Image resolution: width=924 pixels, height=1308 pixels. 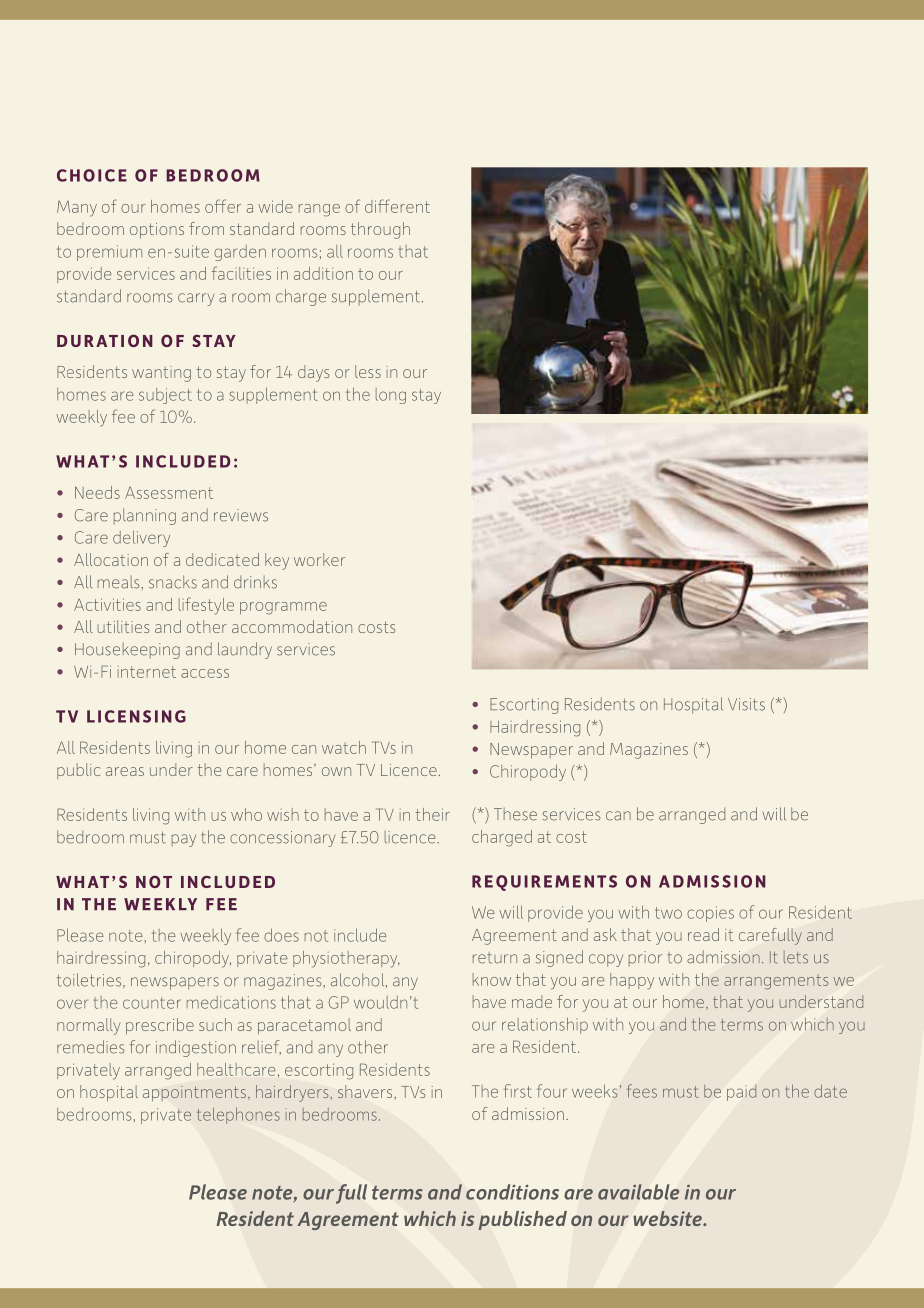 I want to click on website, so click(x=668, y=1218).
